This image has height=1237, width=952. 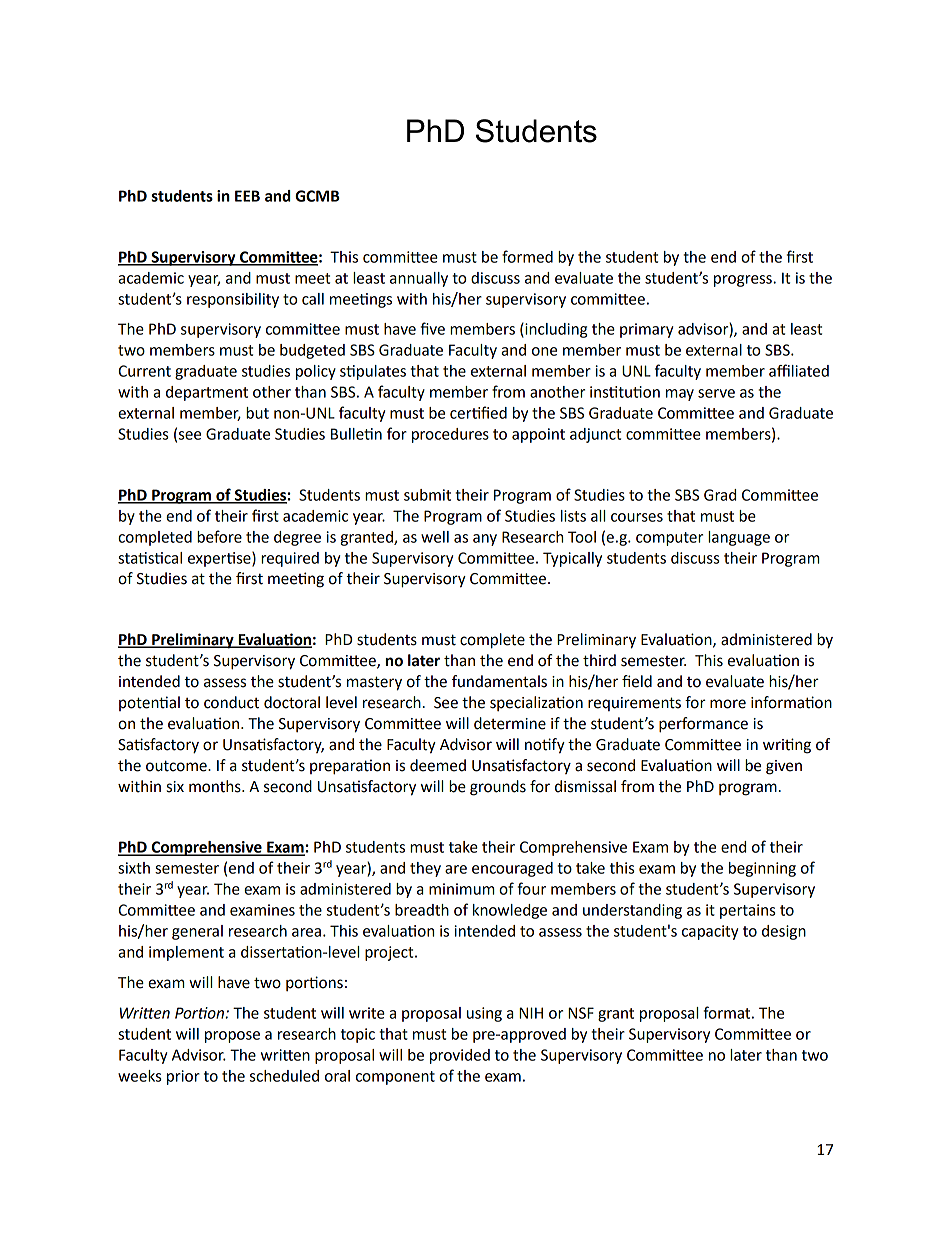 What do you see at coordinates (207, 393) in the image?
I see `department` at bounding box center [207, 393].
